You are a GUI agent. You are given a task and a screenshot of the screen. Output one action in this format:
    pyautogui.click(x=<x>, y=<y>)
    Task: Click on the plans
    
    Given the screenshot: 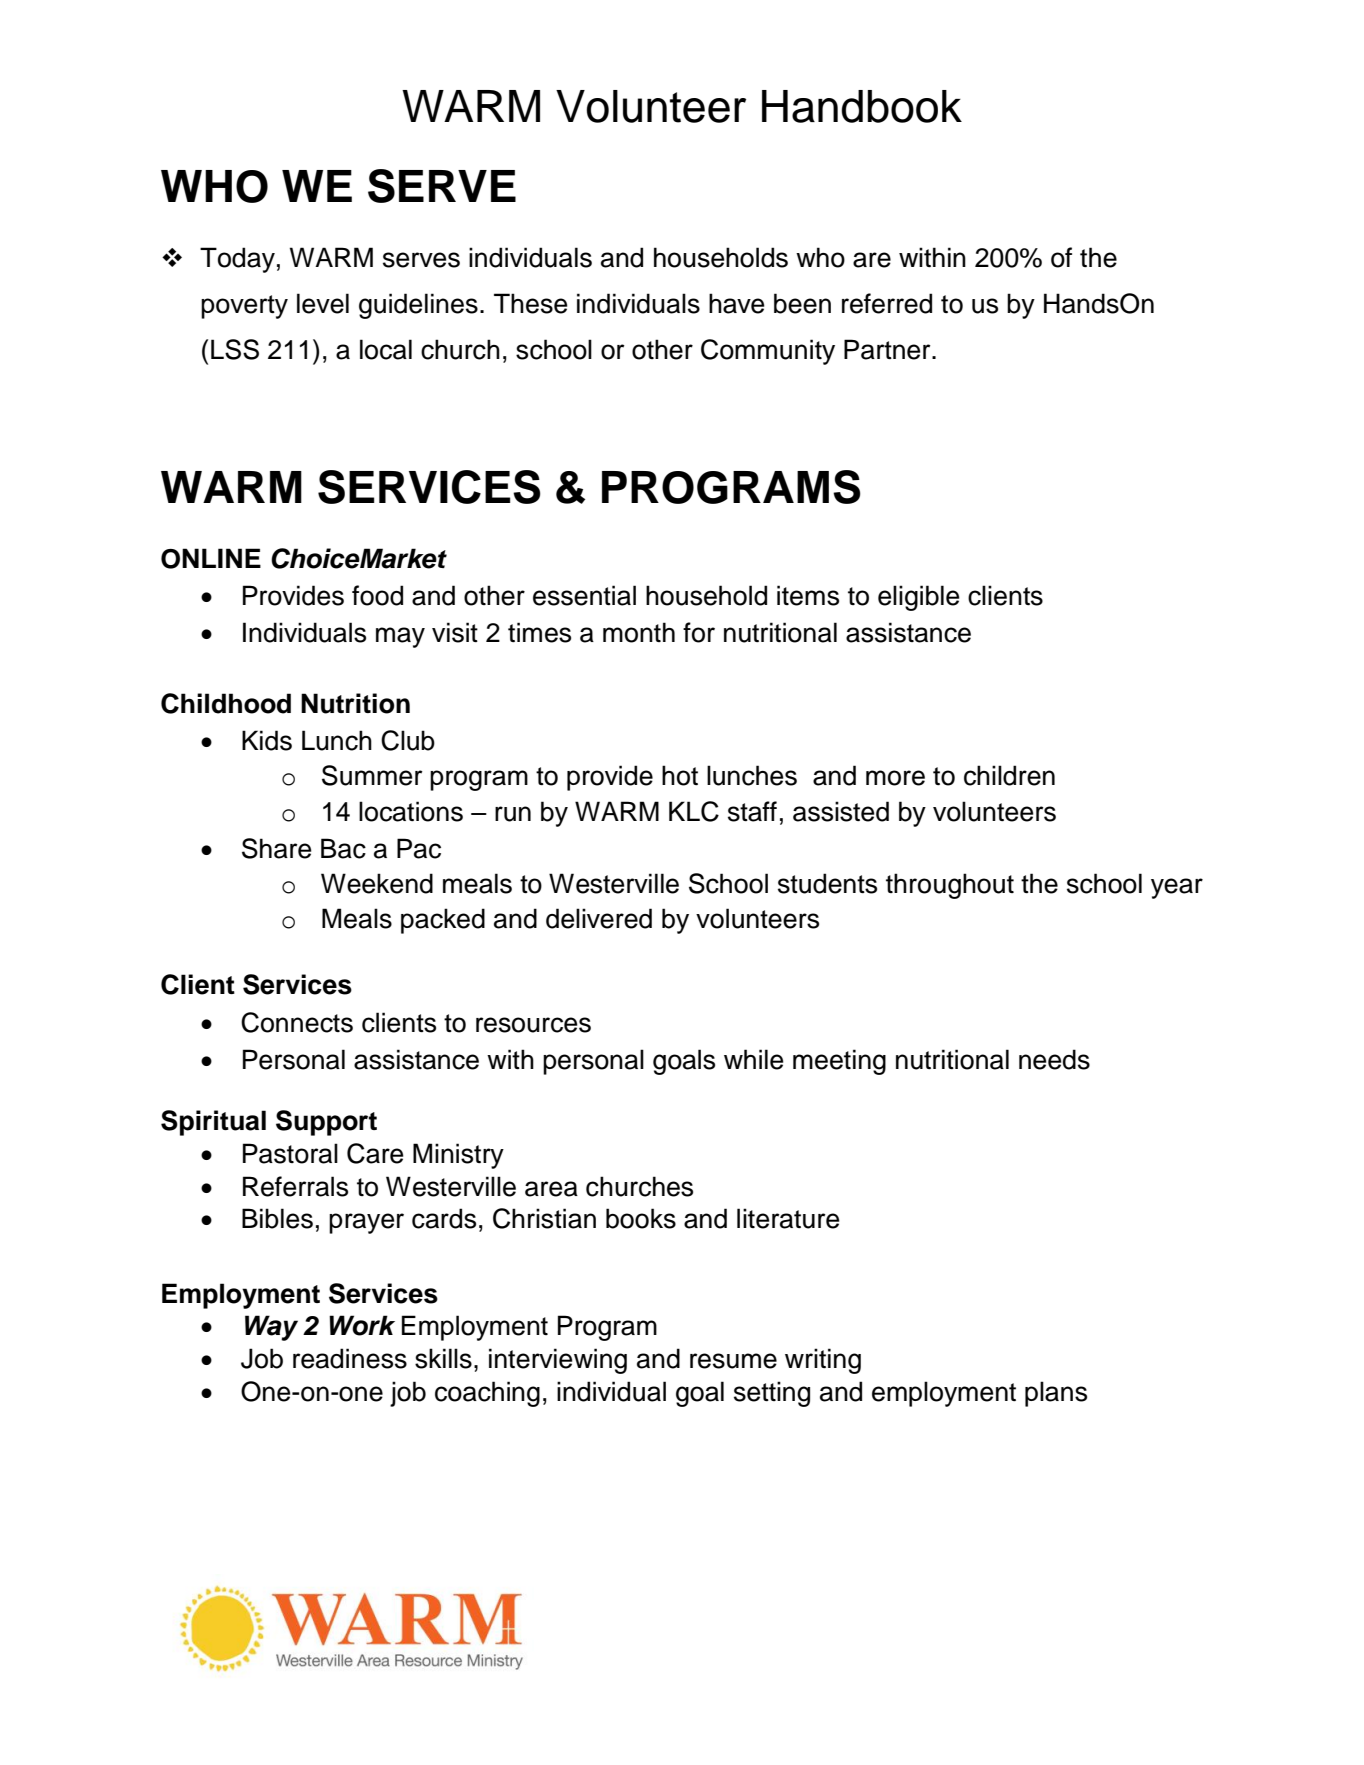 What is the action you would take?
    pyautogui.click(x=1056, y=1394)
